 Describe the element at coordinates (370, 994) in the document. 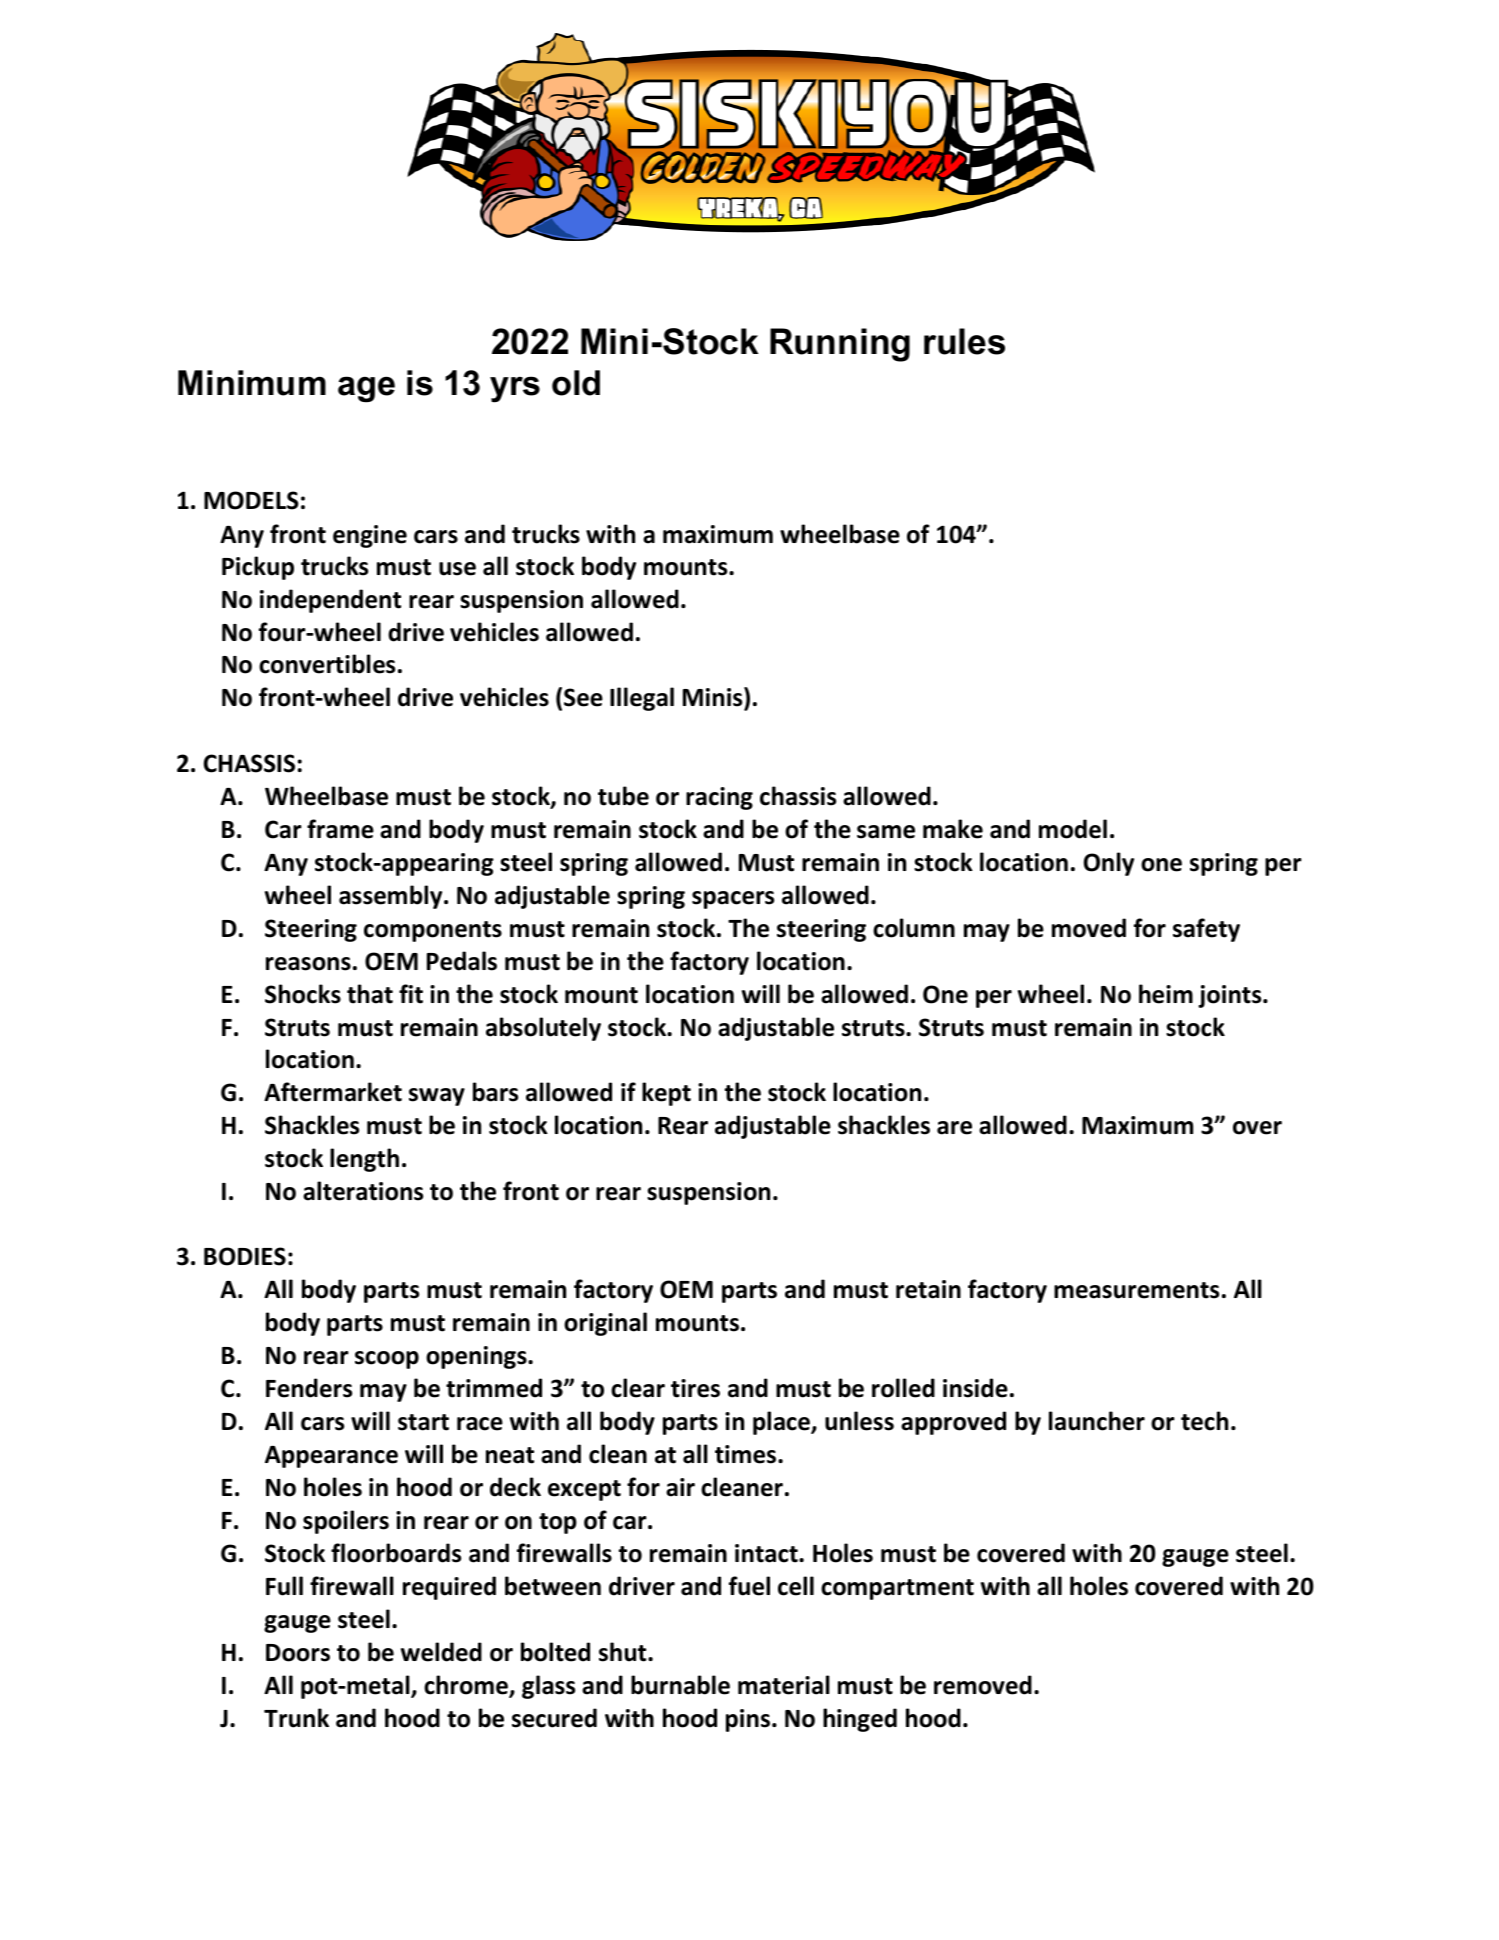

I see `that` at that location.
